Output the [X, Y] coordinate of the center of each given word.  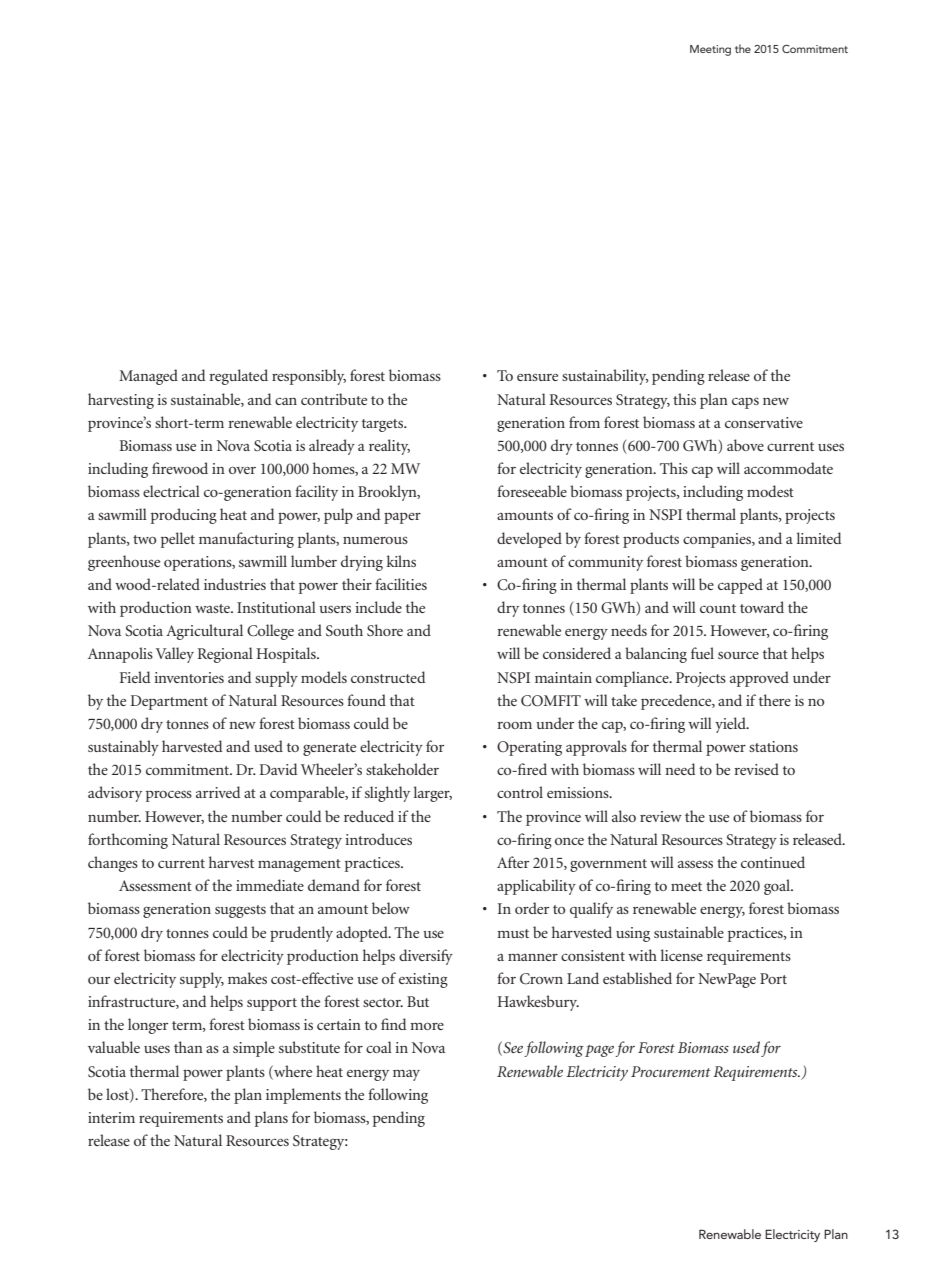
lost [118, 1095]
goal [778, 887]
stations [773, 746]
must [513, 933]
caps [745, 403]
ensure [537, 377]
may [406, 1075]
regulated [238, 377]
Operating [529, 748]
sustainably [123, 748]
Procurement [671, 1071]
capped [740, 586]
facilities [401, 584]
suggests [240, 911]
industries [235, 584]
